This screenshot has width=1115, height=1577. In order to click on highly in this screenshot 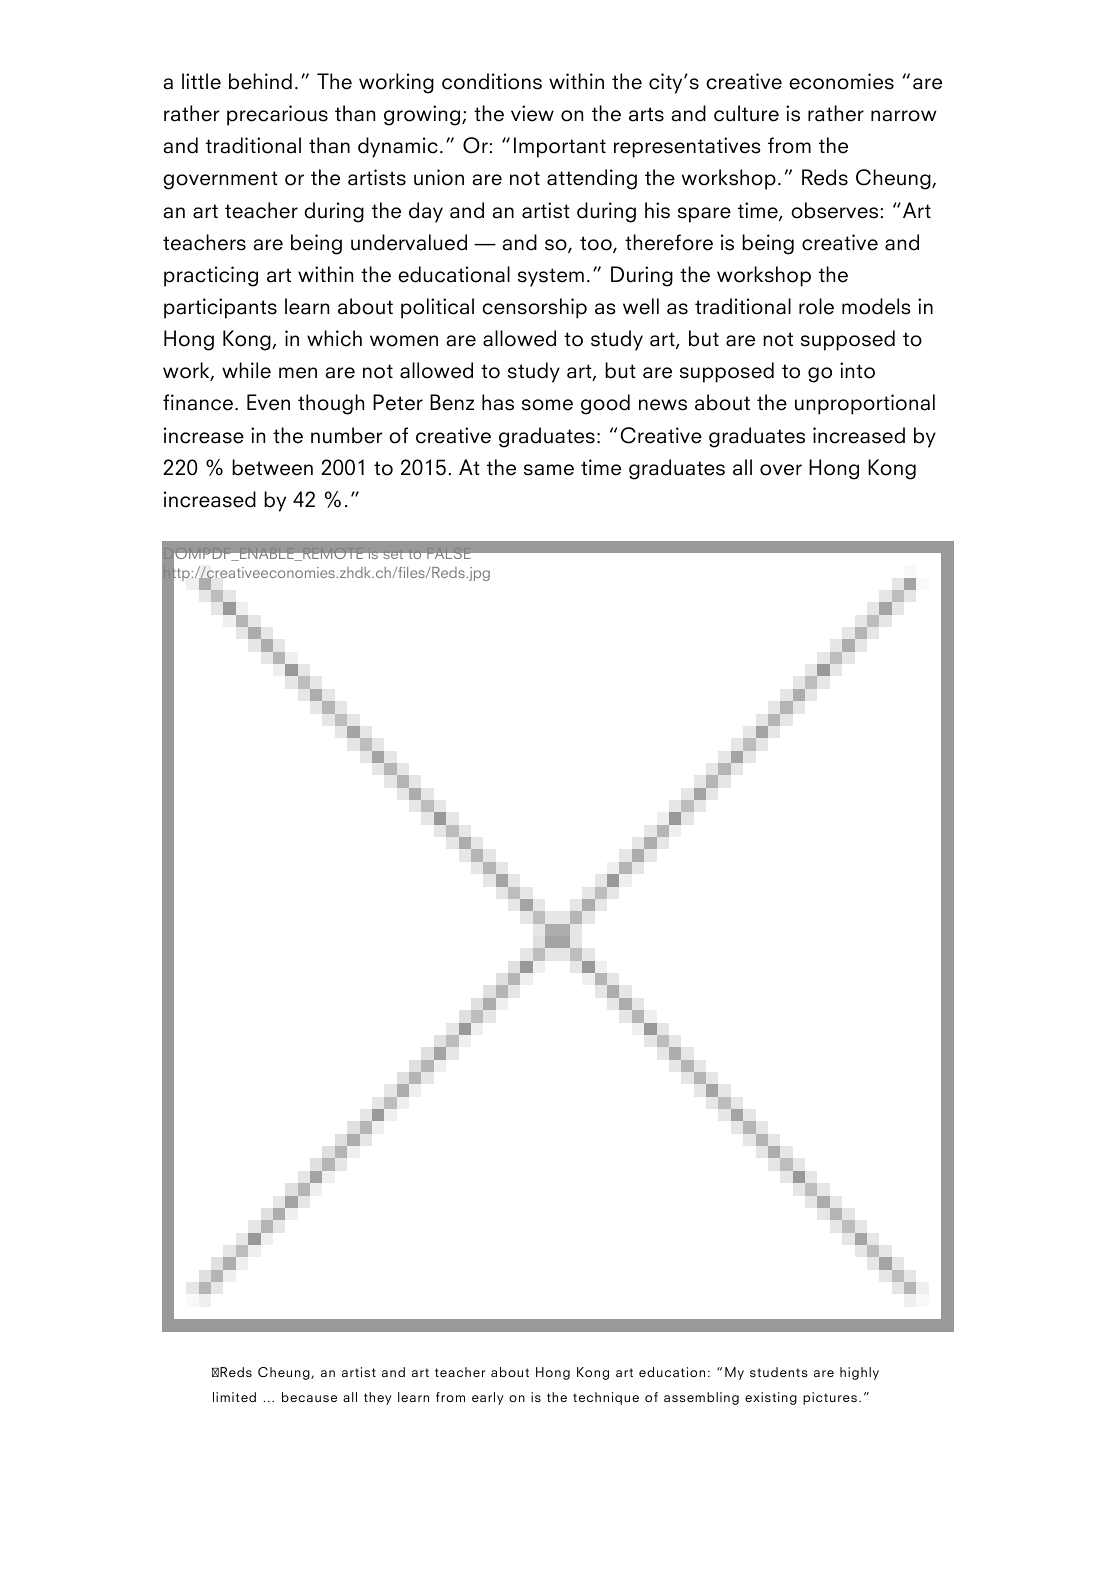, I will do `click(859, 1373)`.
